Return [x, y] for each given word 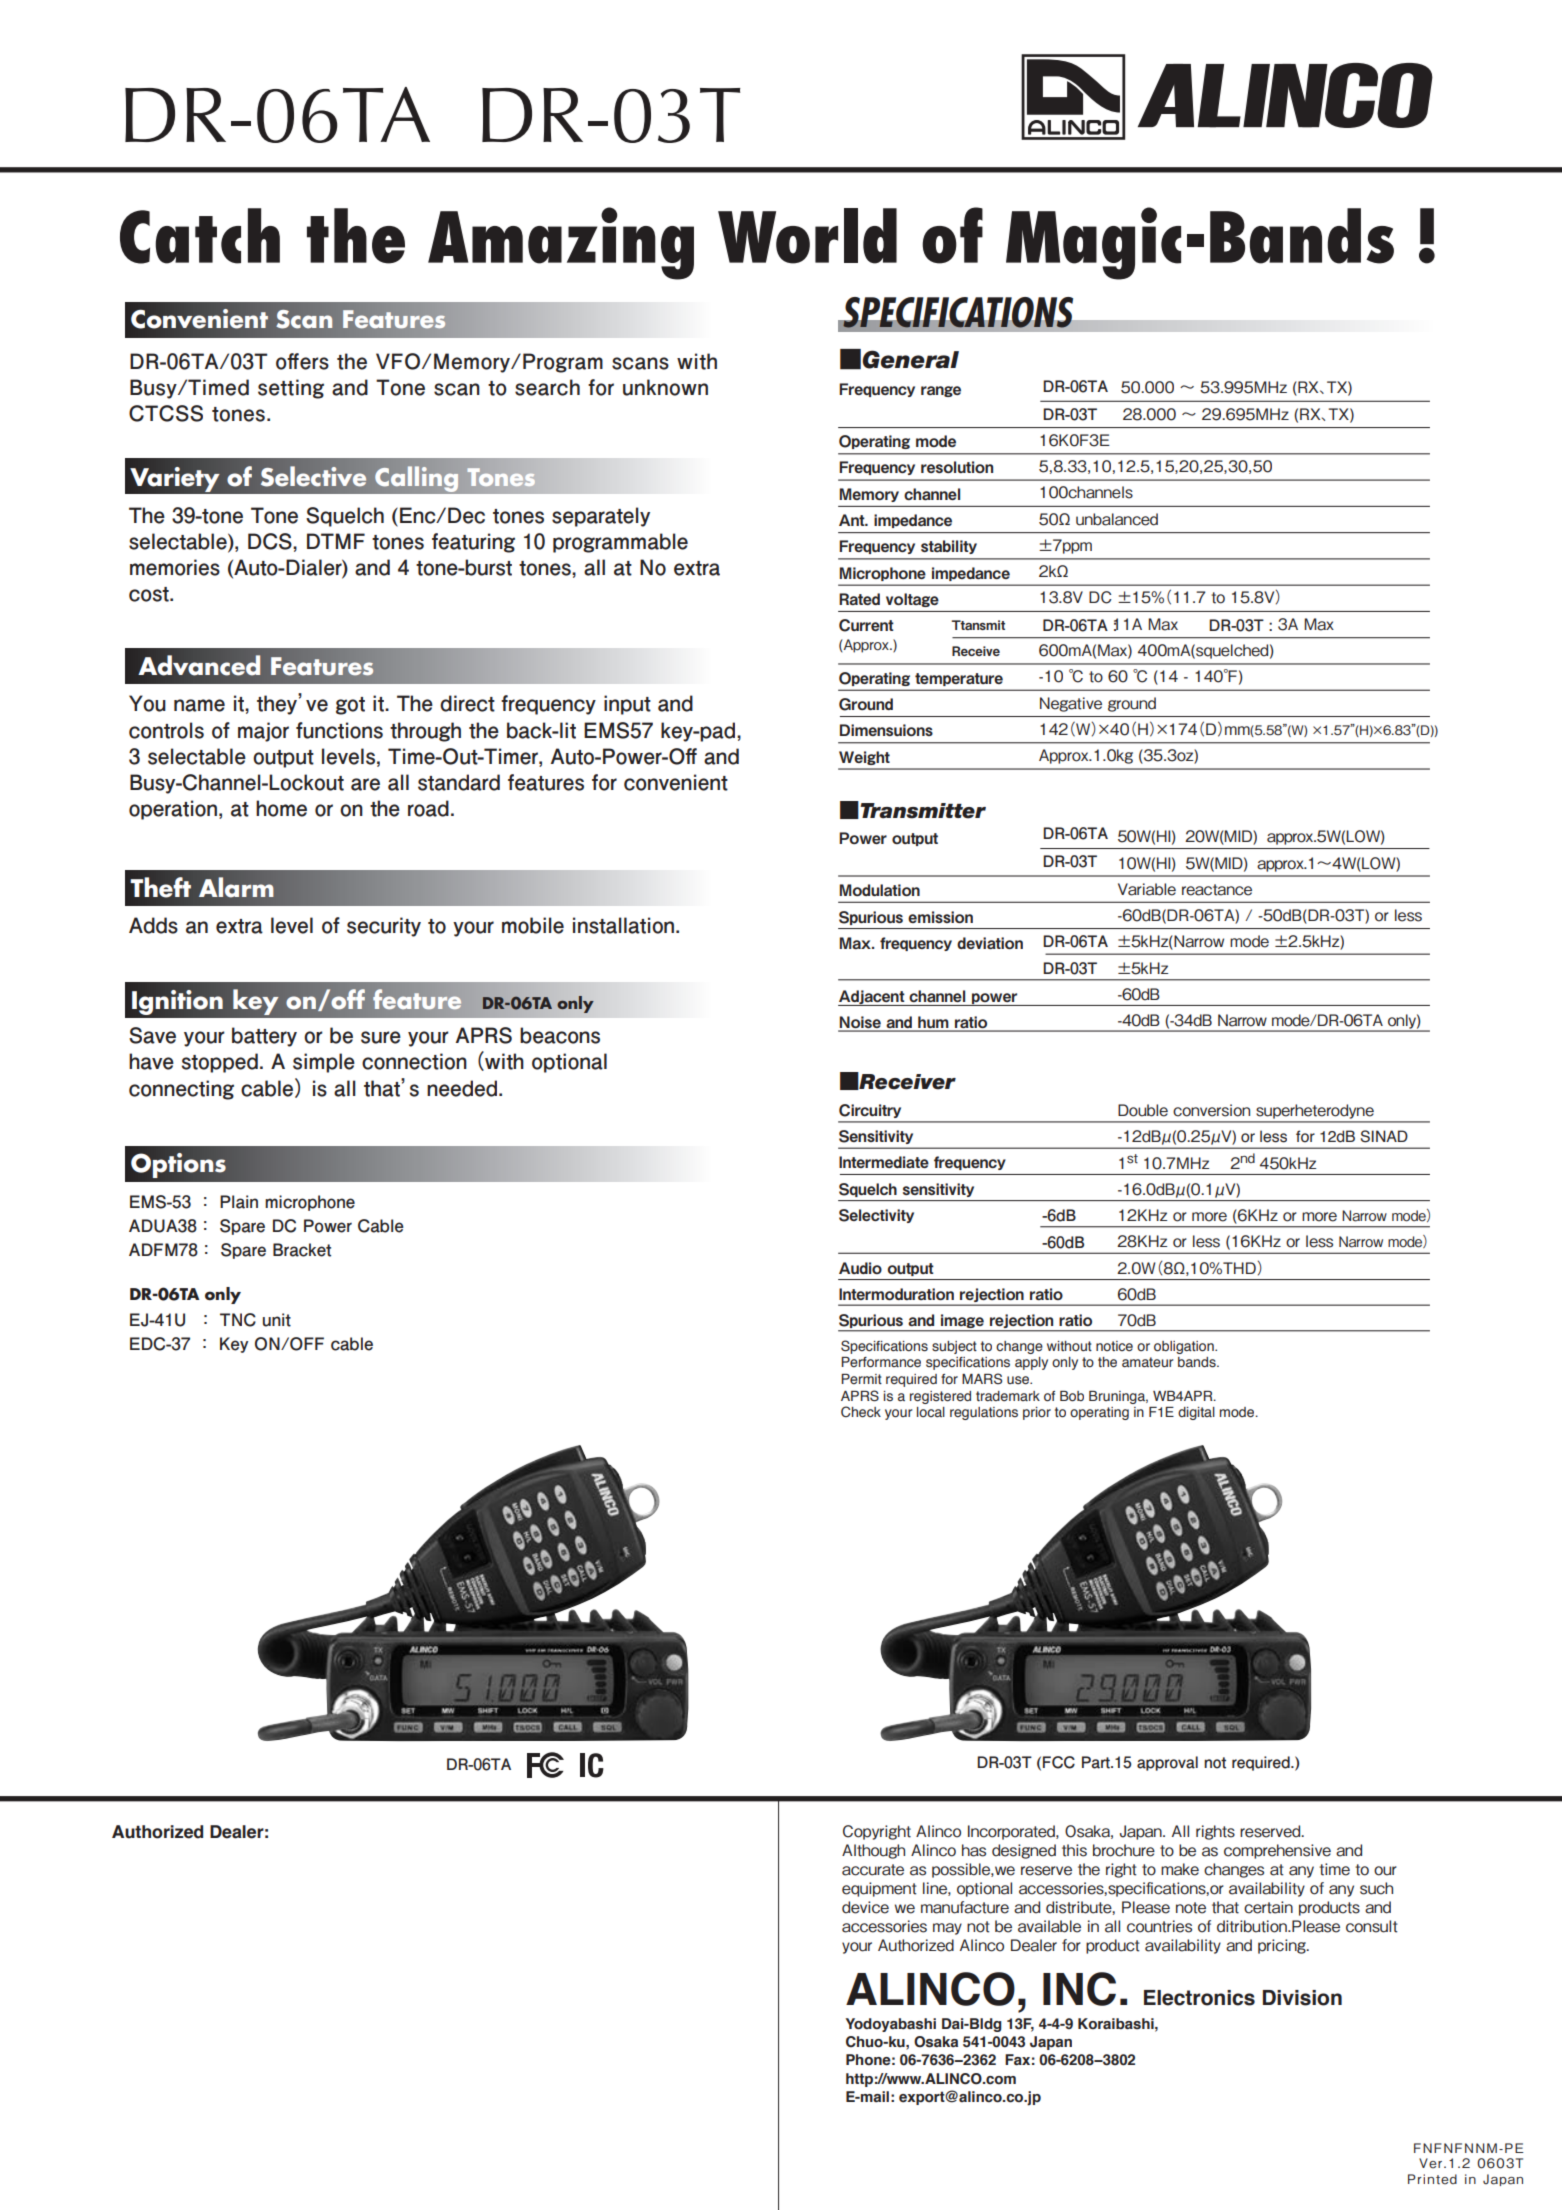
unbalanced [1117, 519]
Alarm [236, 887]
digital [1196, 1413]
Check [861, 1412]
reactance [1217, 890]
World [807, 236]
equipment [879, 1889]
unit [277, 1320]
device [865, 1907]
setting [291, 389]
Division [1302, 1998]
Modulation [879, 890]
